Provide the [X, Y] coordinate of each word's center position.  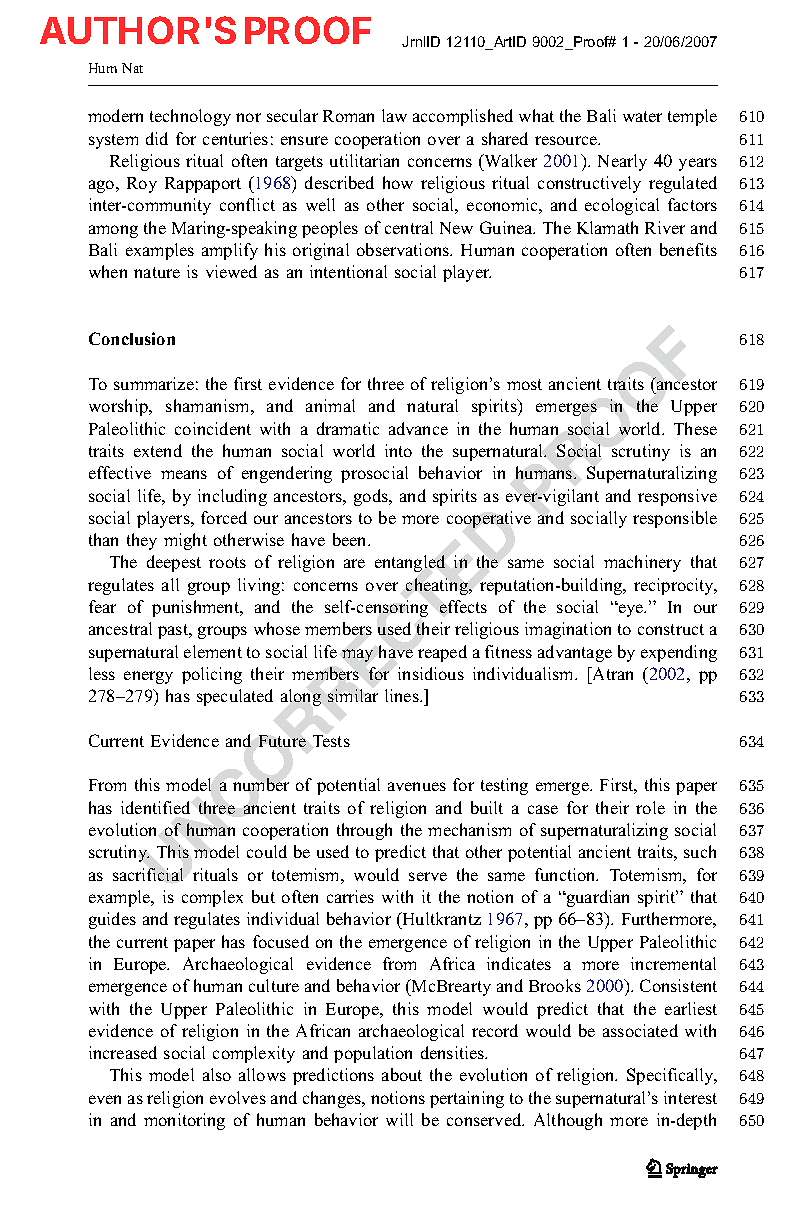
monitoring [184, 1121]
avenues [417, 786]
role [650, 807]
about [402, 1074]
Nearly [622, 162]
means [184, 474]
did [157, 138]
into [398, 450]
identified [155, 807]
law [394, 115]
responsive [677, 497]
